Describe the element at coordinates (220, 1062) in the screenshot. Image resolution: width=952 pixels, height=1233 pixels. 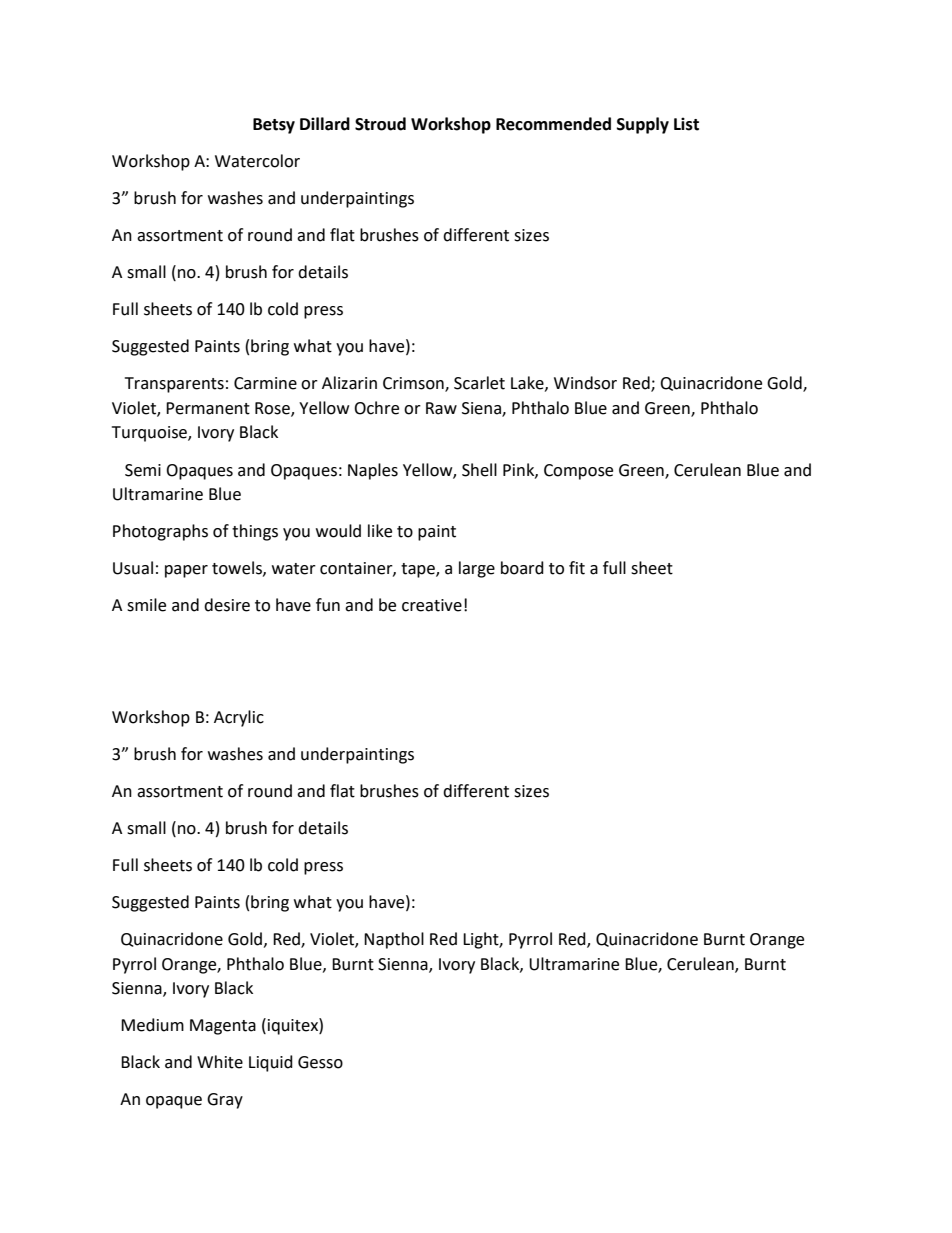
I see `White` at that location.
